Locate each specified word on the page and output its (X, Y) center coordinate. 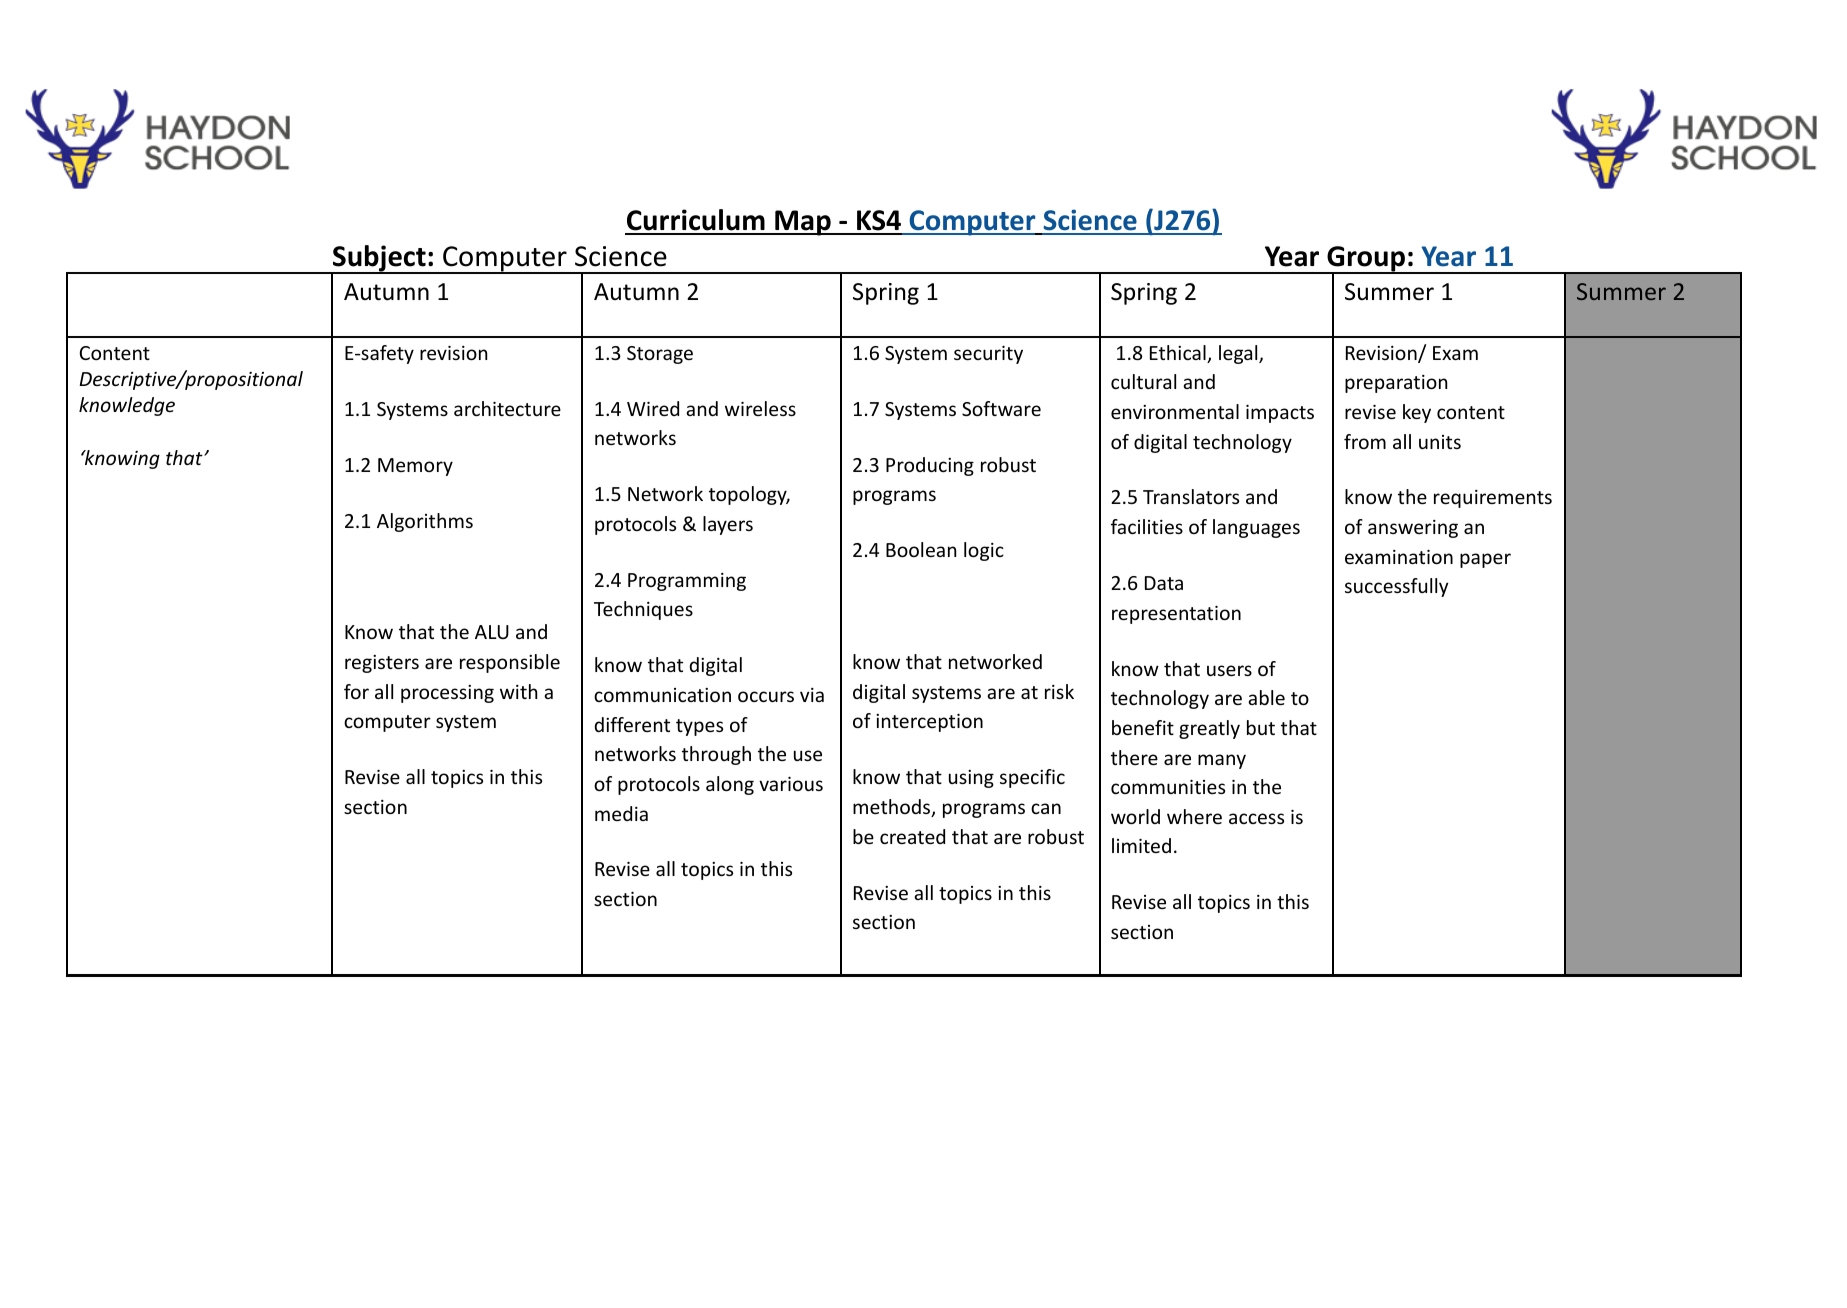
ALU (492, 632)
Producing (930, 466)
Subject (379, 259)
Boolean (921, 549)
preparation (1396, 384)
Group (1366, 260)
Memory (415, 467)
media (621, 813)
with (518, 691)
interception (929, 723)
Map (803, 223)
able (1266, 697)
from (1365, 441)
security (988, 355)
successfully (1396, 587)
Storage (660, 355)
